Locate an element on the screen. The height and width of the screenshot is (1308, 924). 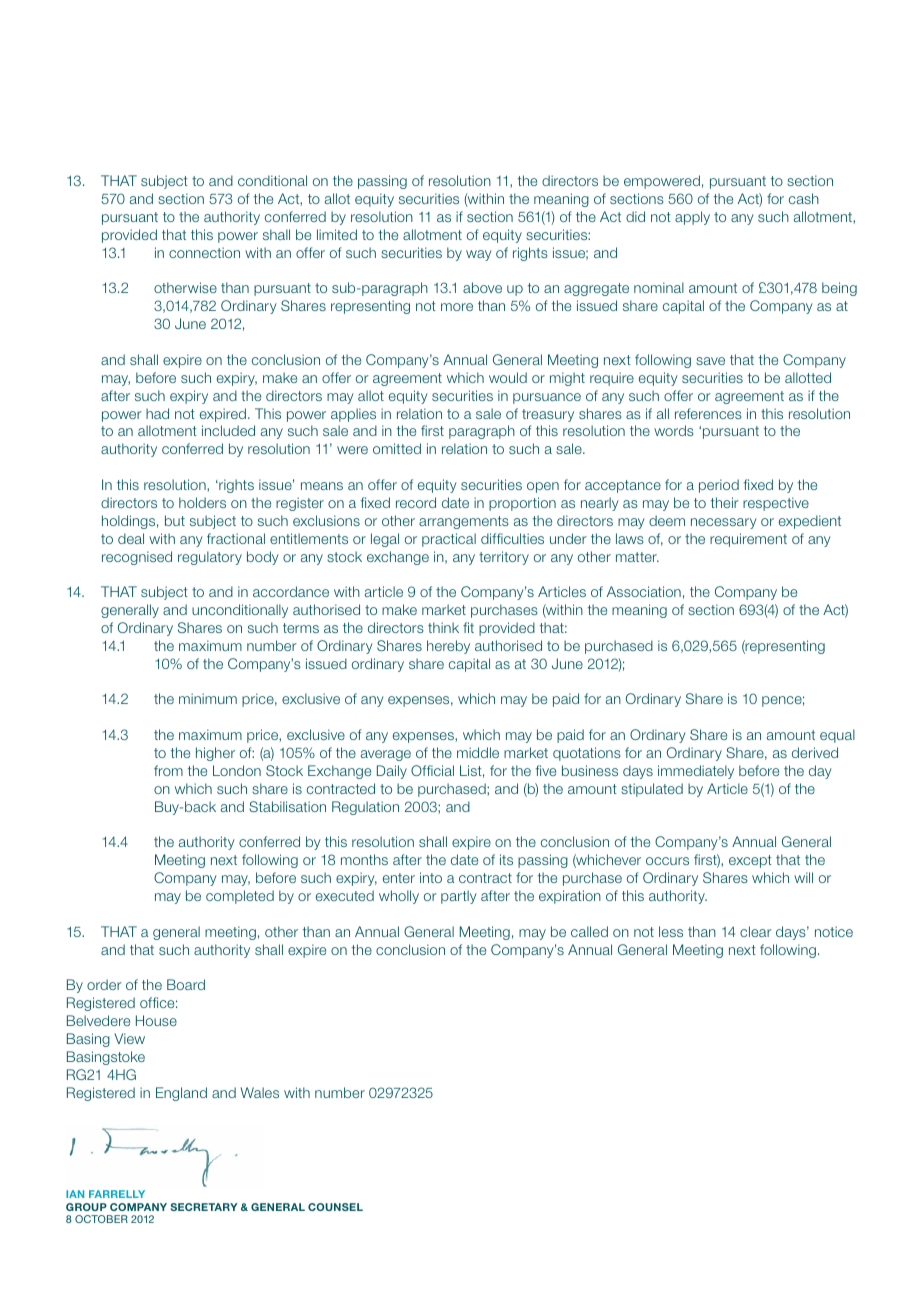
practical is located at coordinates (449, 540).
